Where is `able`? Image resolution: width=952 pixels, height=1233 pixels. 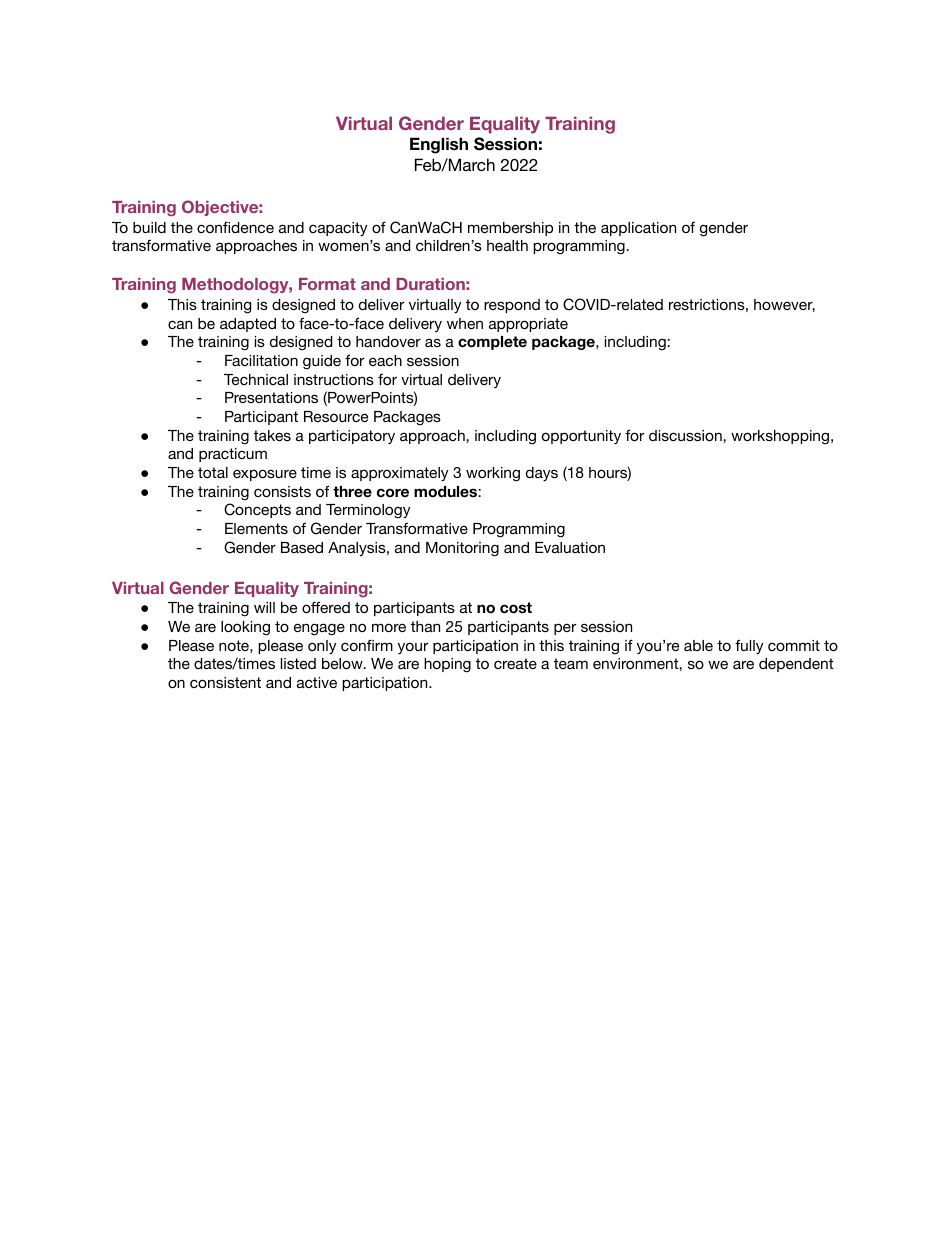 able is located at coordinates (698, 645).
